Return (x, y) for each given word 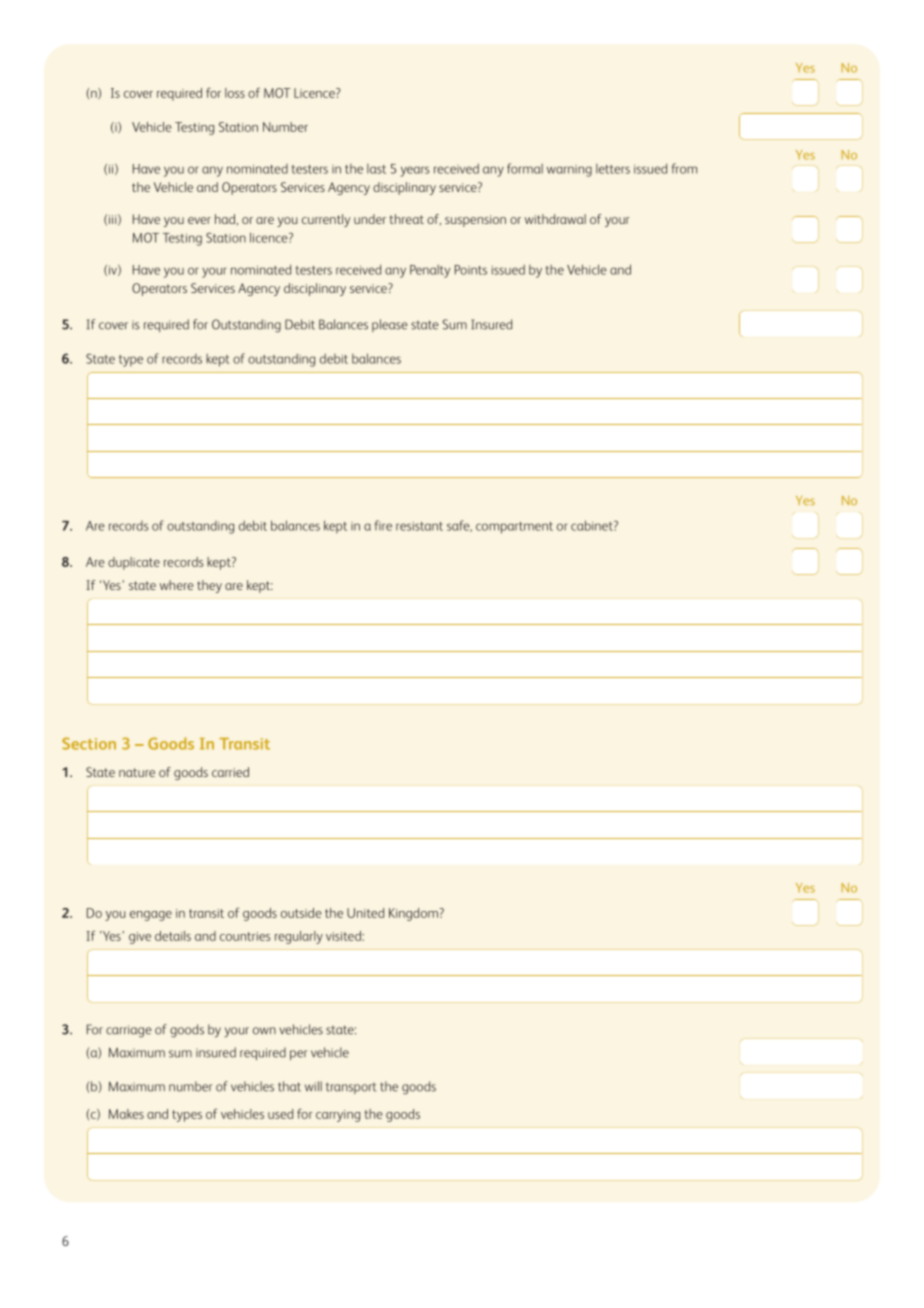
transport (351, 1088)
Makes (126, 1114)
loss (235, 93)
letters (613, 169)
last (376, 169)
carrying (338, 1116)
